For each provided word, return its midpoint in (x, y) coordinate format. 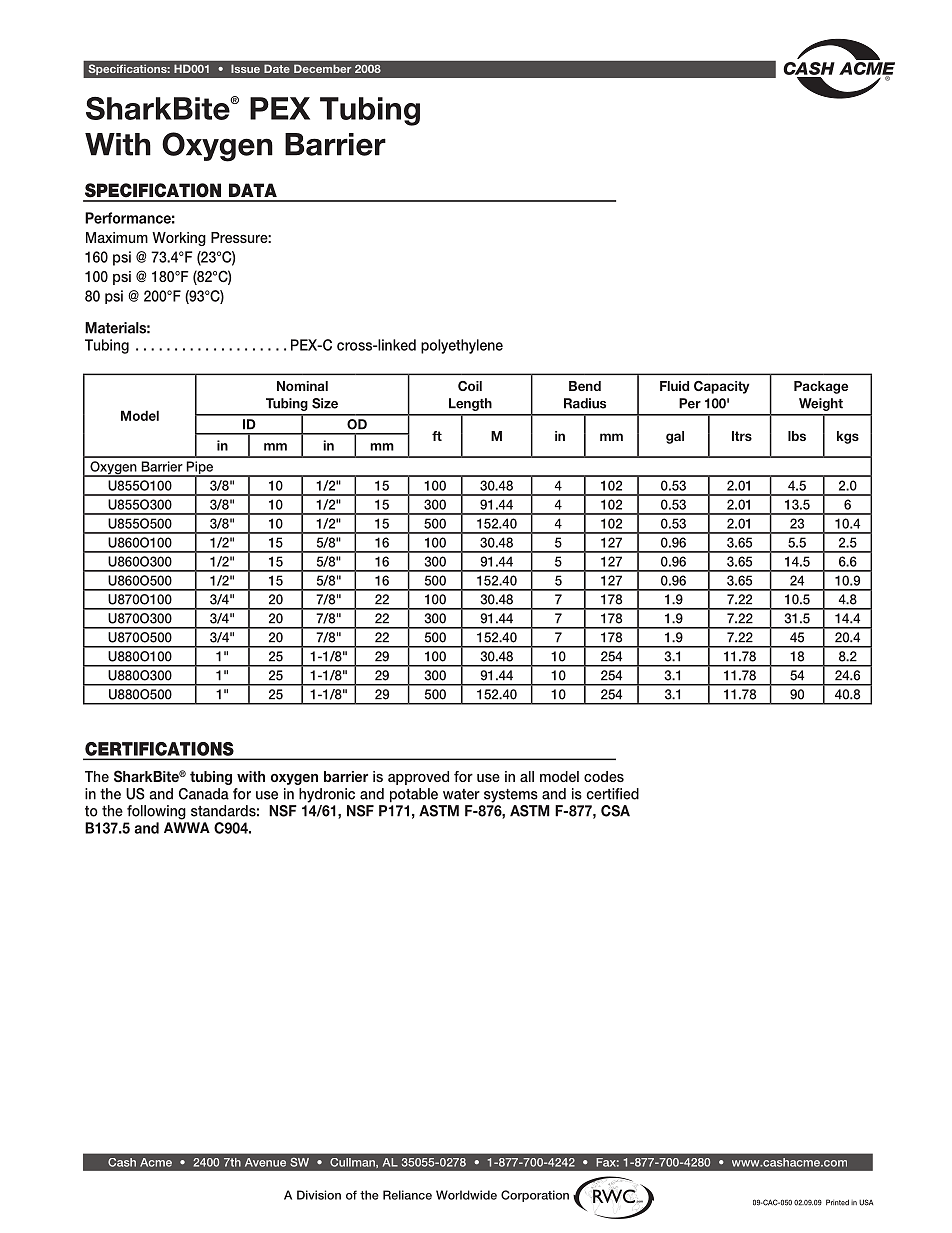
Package (821, 387)
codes (604, 776)
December (322, 68)
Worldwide (466, 1195)
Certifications (159, 749)
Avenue (265, 1162)
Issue (245, 68)
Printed (837, 1202)
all (527, 776)
